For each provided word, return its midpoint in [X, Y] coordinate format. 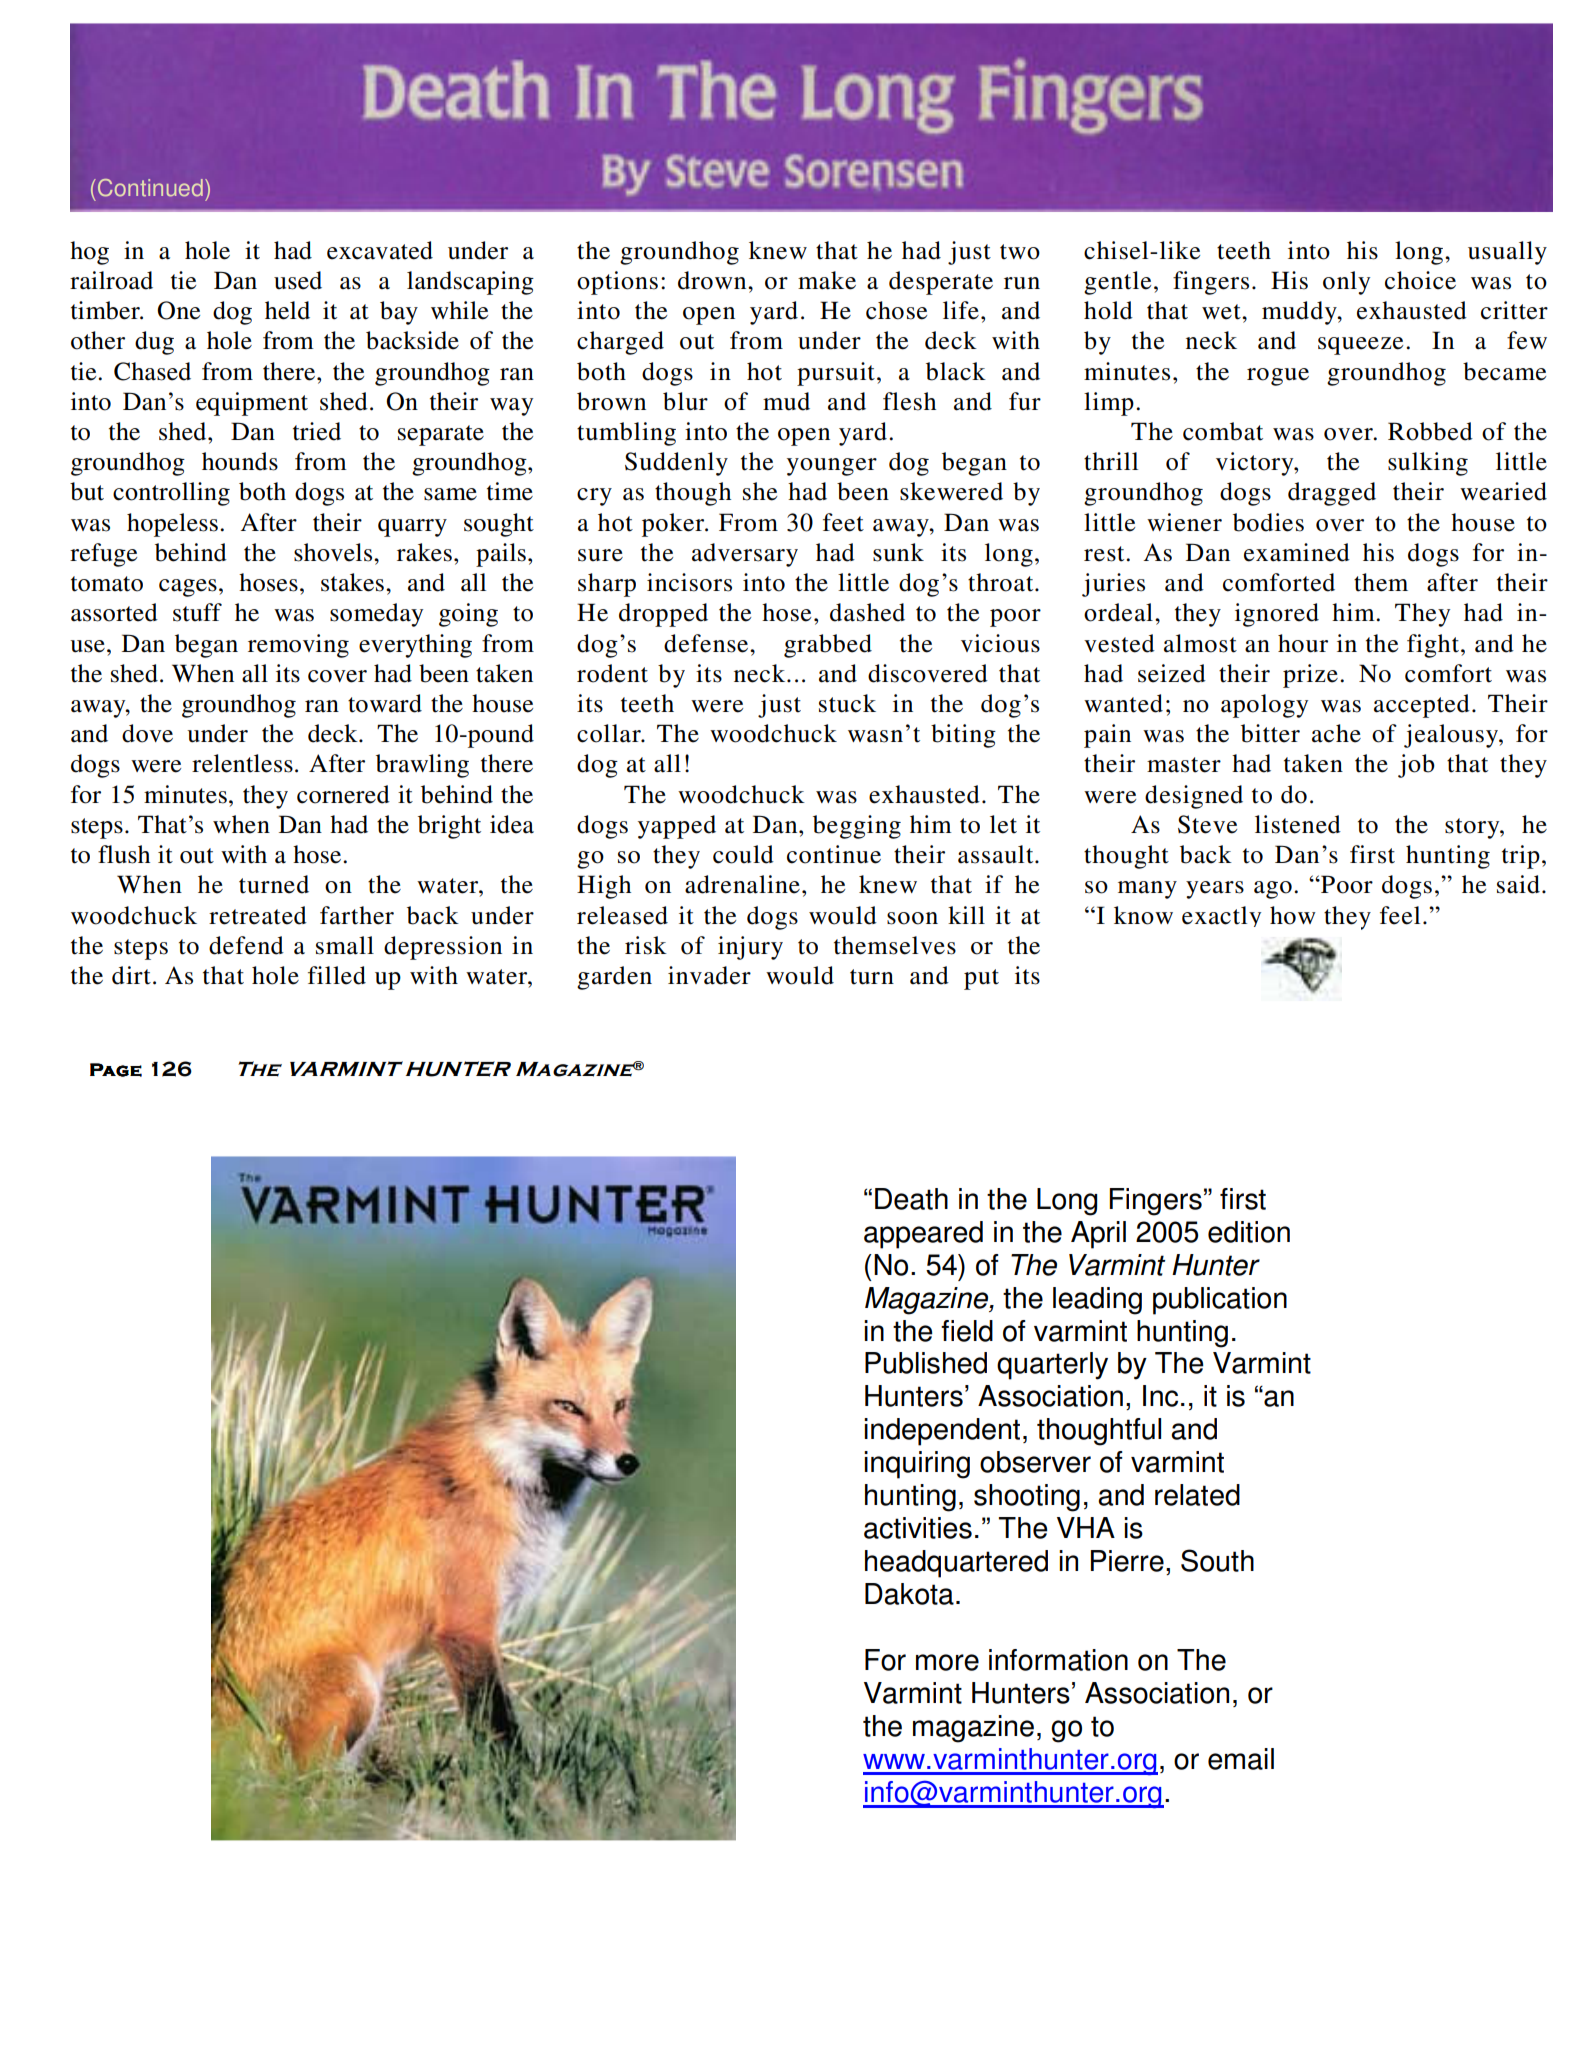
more [947, 1662]
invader [709, 975]
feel [1400, 915]
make [827, 280]
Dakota [909, 1594]
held [287, 310]
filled [337, 975]
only [1346, 283]
